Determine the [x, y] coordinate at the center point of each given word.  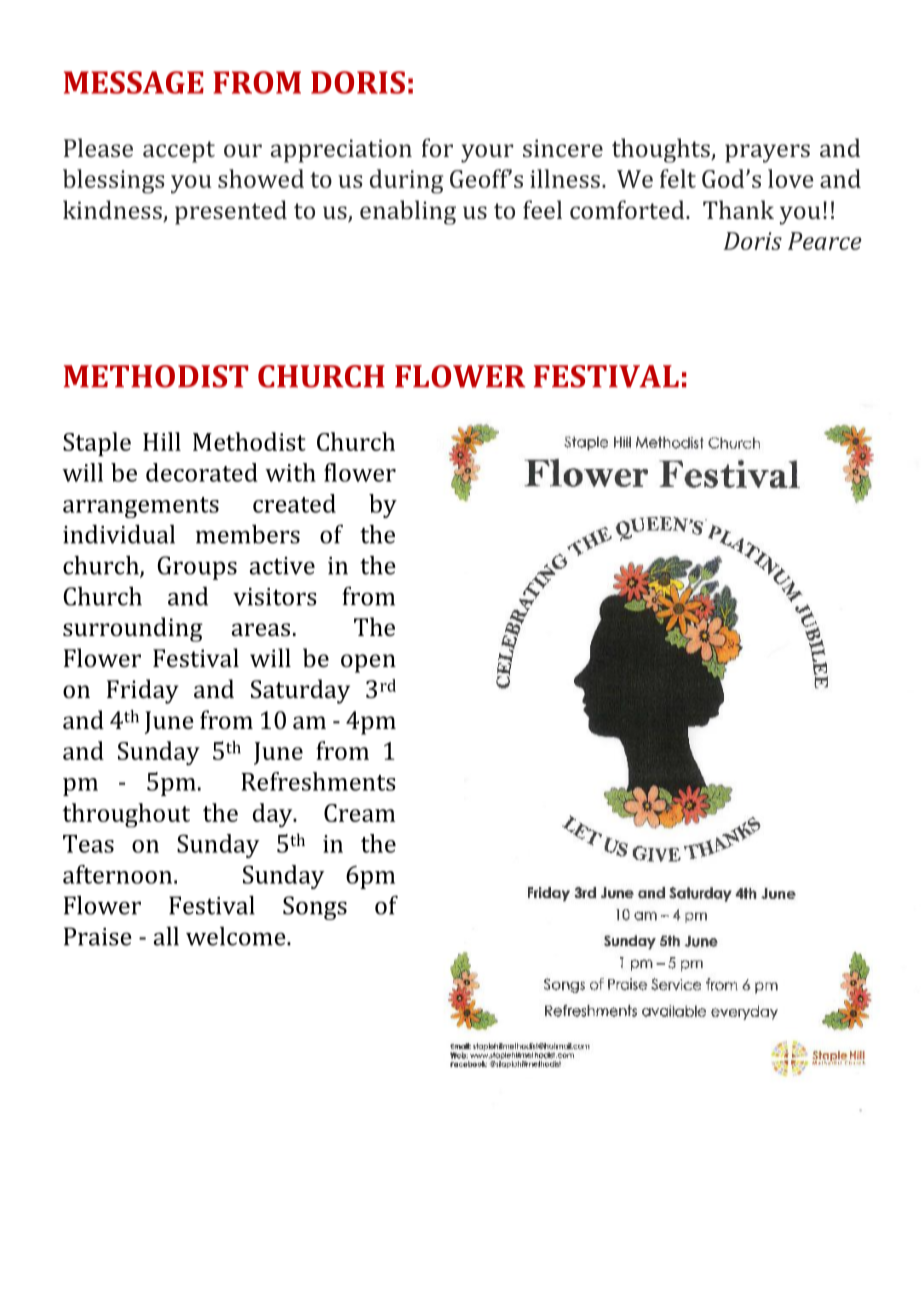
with [290, 472]
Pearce [825, 241]
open [368, 663]
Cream [359, 813]
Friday [143, 691]
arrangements [141, 507]
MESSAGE [134, 82]
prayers [767, 153]
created [294, 503]
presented [231, 212]
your [487, 153]
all [166, 936]
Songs [315, 908]
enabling [408, 212]
